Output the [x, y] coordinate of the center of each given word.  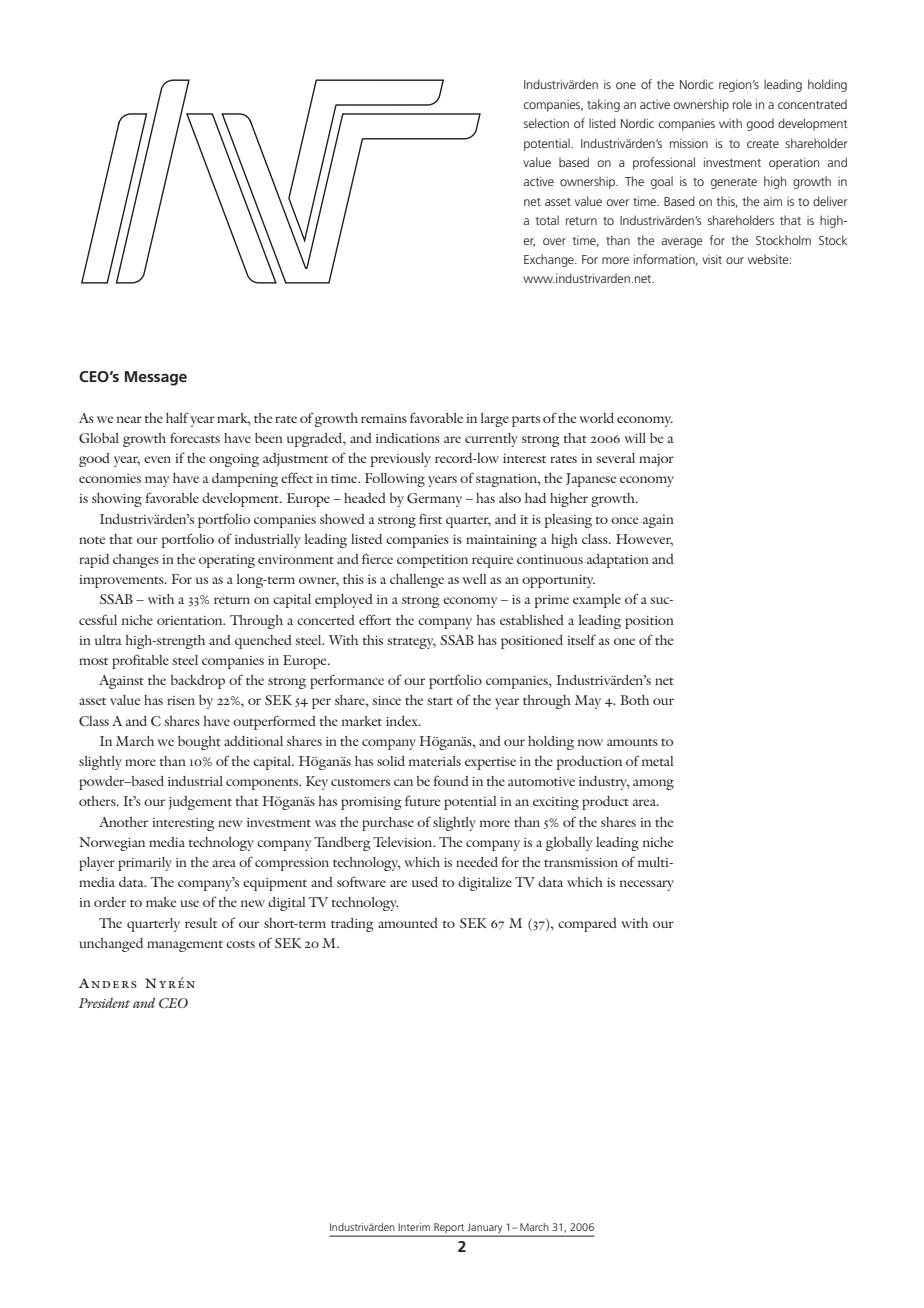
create [763, 144]
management [185, 946]
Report [449, 1229]
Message [156, 378]
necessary [647, 885]
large [495, 420]
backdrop [198, 682]
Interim [414, 1227]
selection [546, 123]
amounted [408, 923]
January [485, 1229]
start [440, 701]
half [177, 417]
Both [634, 700]
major [656, 460]
